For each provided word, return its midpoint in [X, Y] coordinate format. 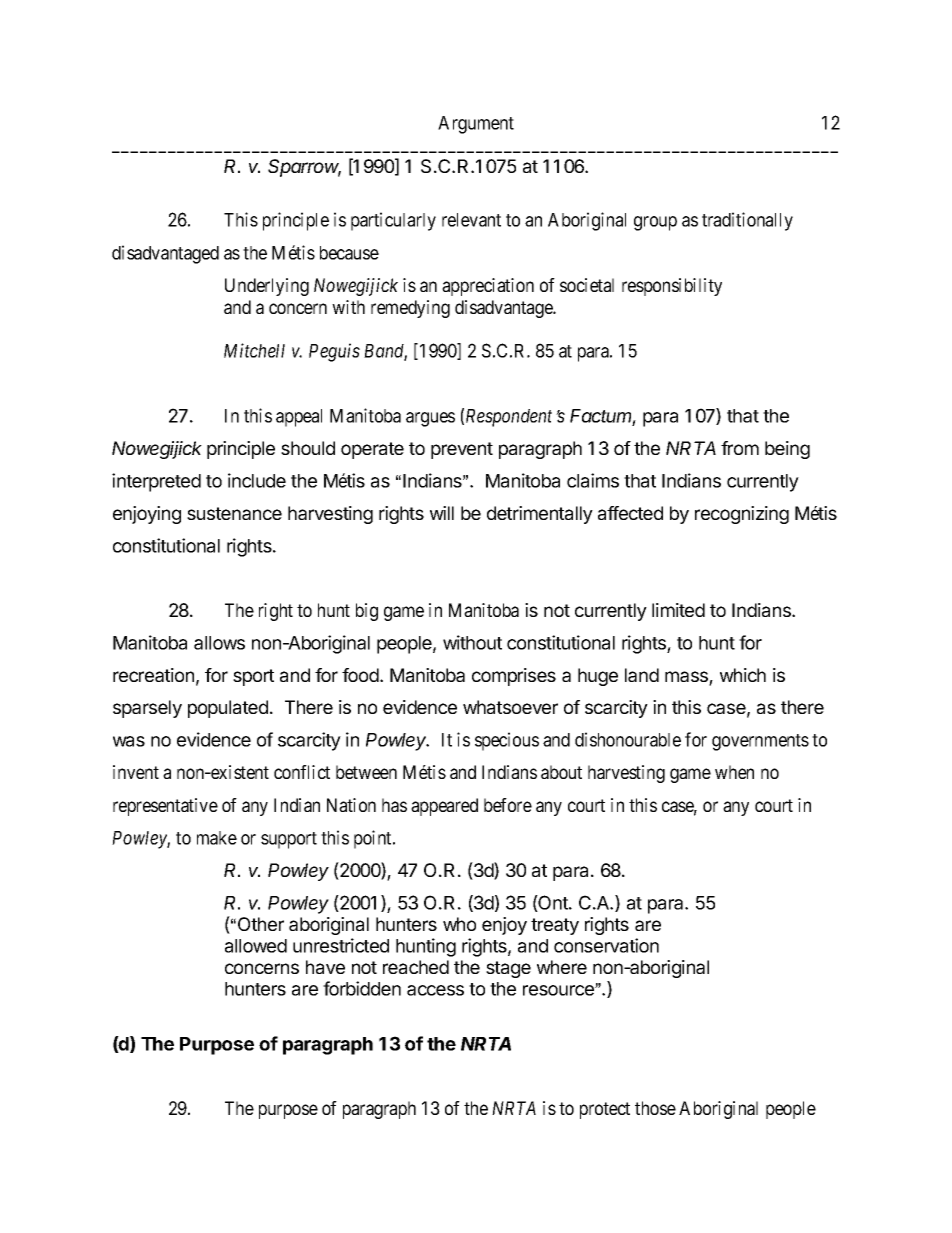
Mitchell [254, 350]
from [740, 448]
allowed [256, 946]
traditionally [747, 221]
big [367, 612]
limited [678, 610]
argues [430, 419]
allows [219, 643]
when [734, 772]
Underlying [267, 287]
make [217, 838]
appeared [444, 807]
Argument [476, 125]
